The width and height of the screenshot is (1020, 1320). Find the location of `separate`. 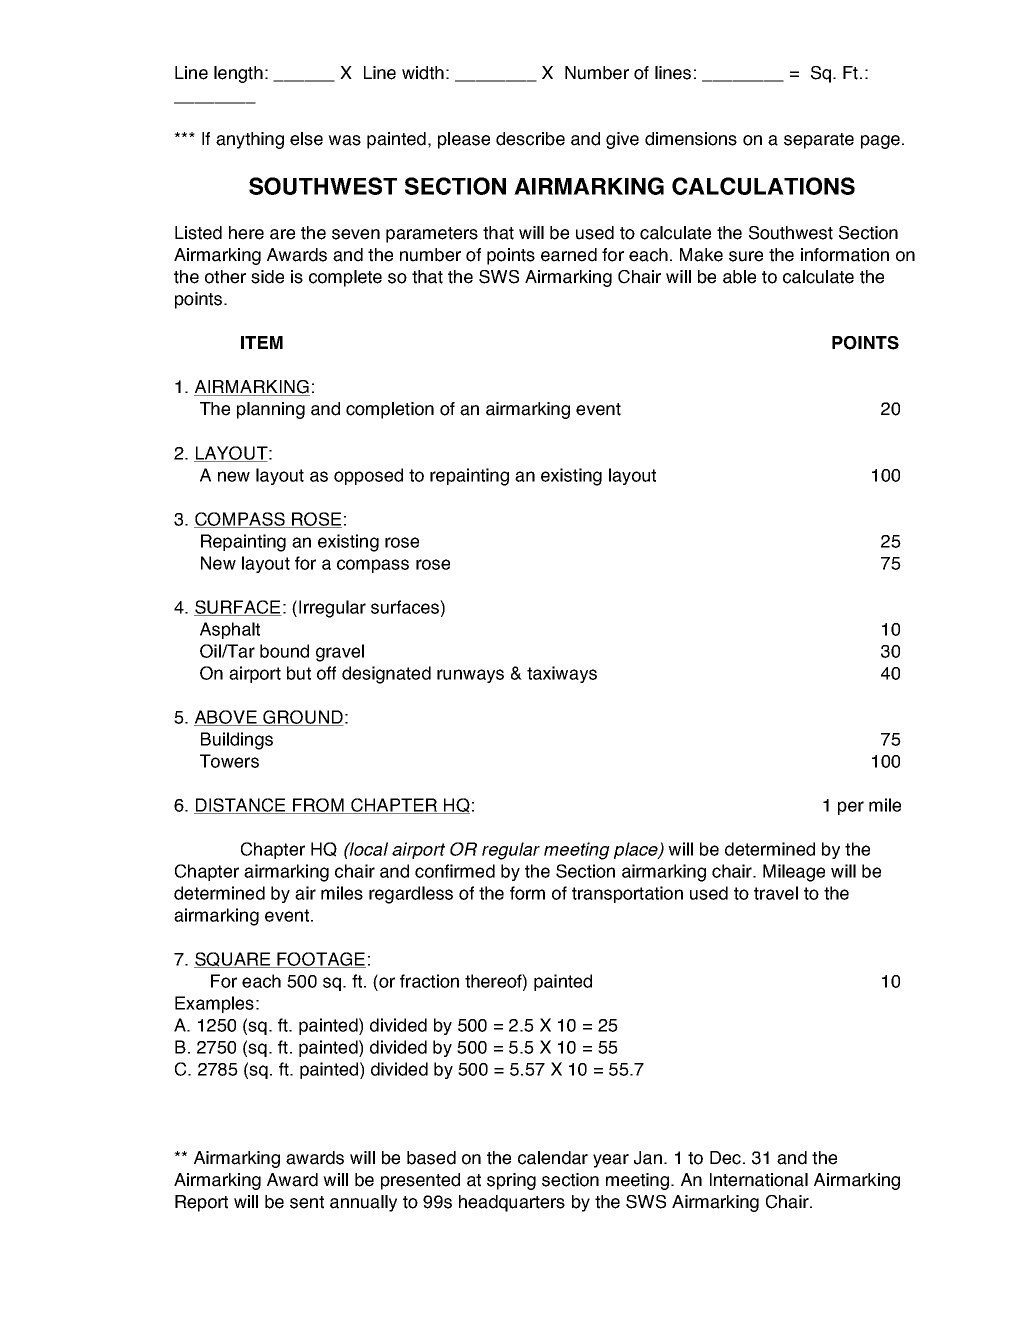

separate is located at coordinates (819, 141).
